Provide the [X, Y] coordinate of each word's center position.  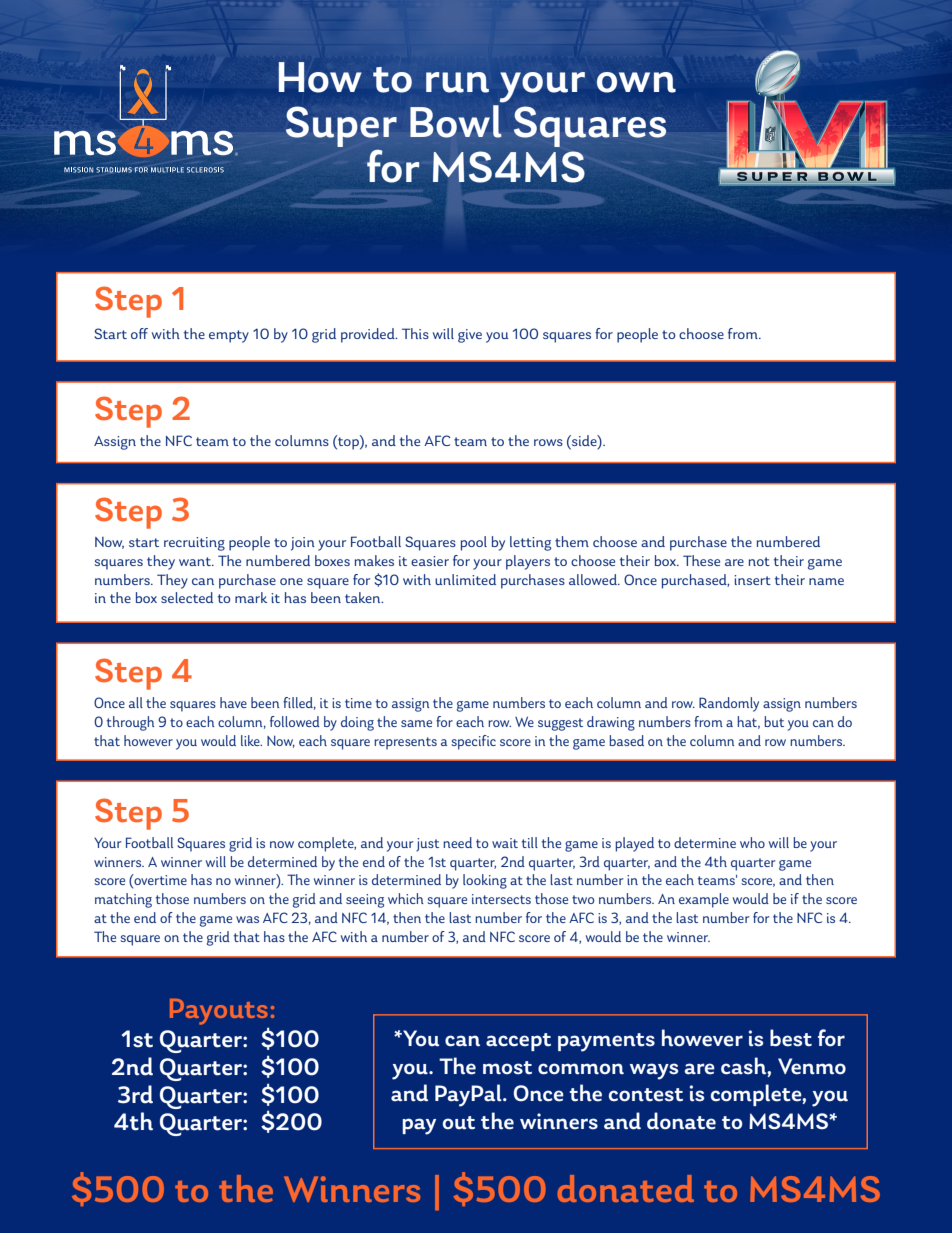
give [470, 336]
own [636, 82]
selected [187, 597]
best [791, 1038]
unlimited [465, 579]
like [251, 740]
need [457, 842]
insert [752, 580]
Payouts [219, 1012]
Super [341, 126]
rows [548, 442]
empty [229, 336]
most [507, 1068]
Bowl [456, 121]
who [752, 842]
